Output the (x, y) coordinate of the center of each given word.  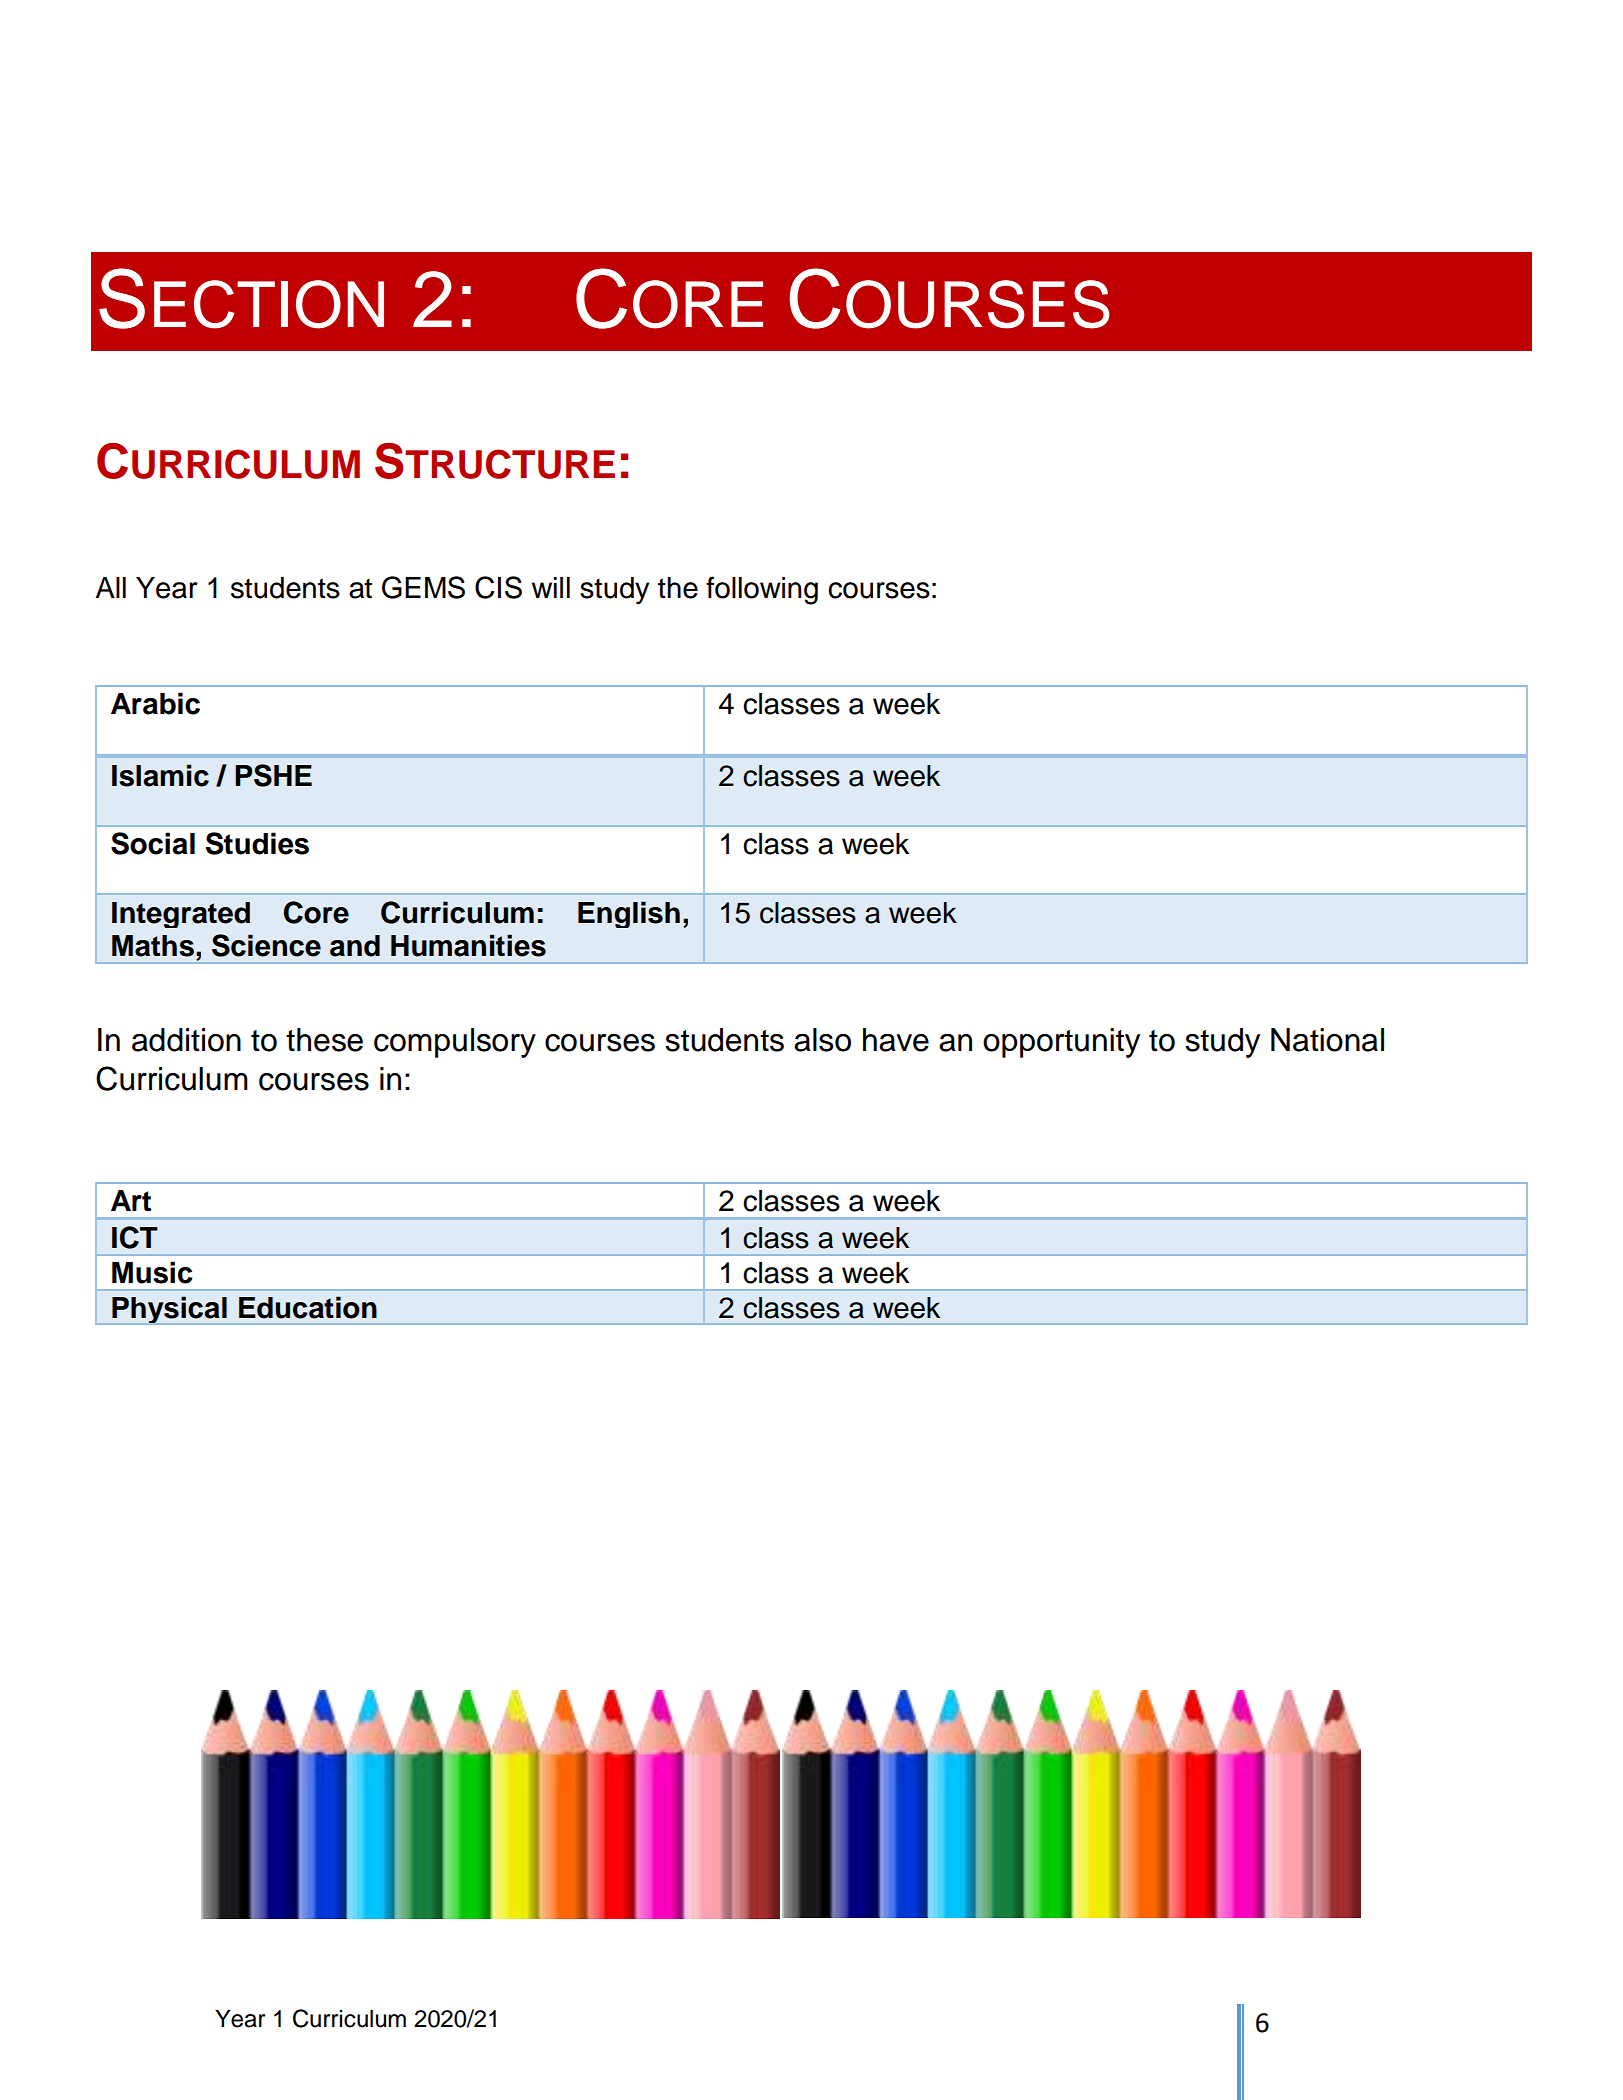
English (629, 914)
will (551, 587)
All (110, 587)
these (324, 1040)
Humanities (468, 945)
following (762, 590)
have (896, 1040)
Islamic (160, 775)
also (822, 1040)
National (1327, 1040)
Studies (257, 843)
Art (131, 1200)
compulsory (455, 1043)
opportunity (1061, 1043)
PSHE (273, 775)
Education (308, 1307)
